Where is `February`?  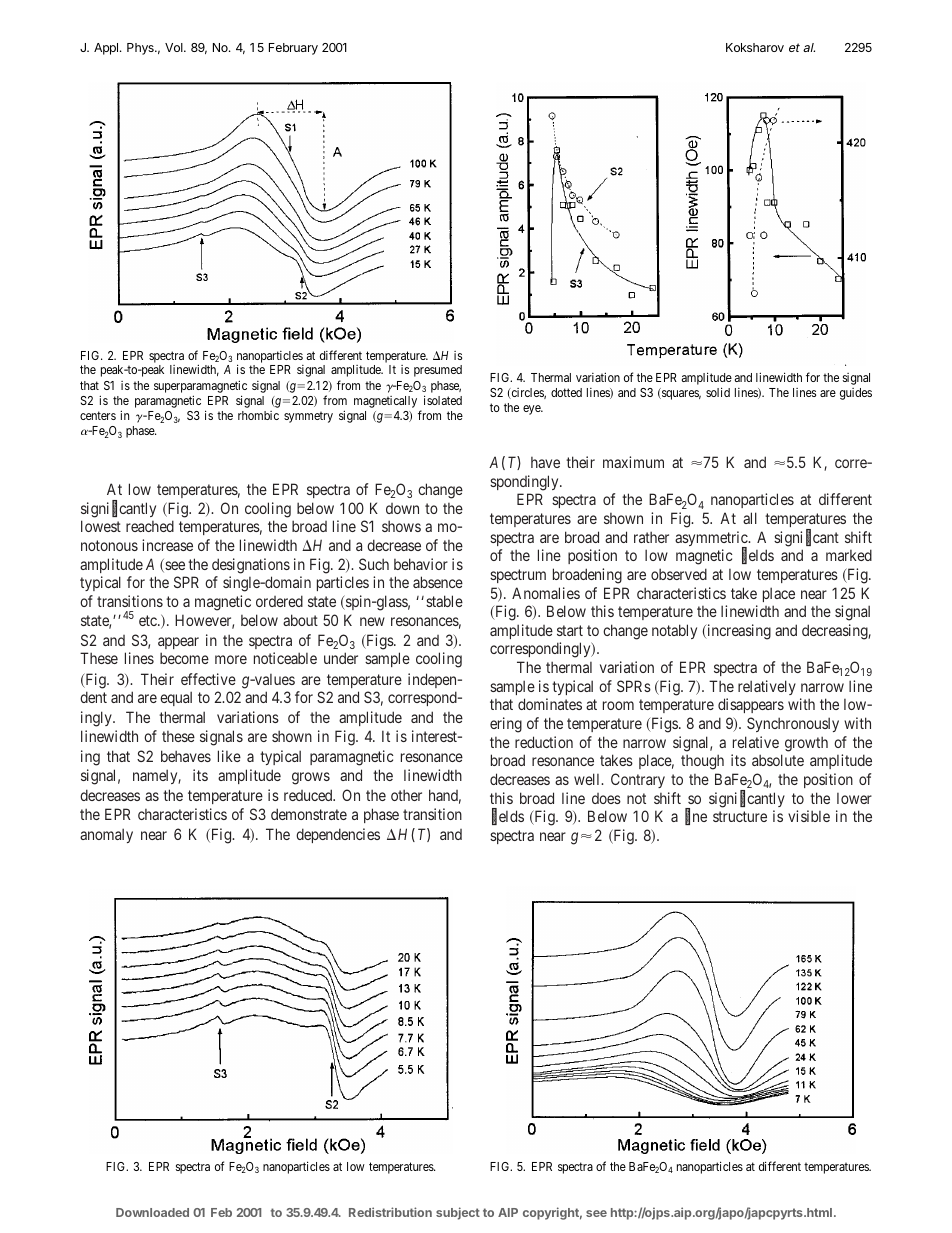
February is located at coordinates (293, 49).
